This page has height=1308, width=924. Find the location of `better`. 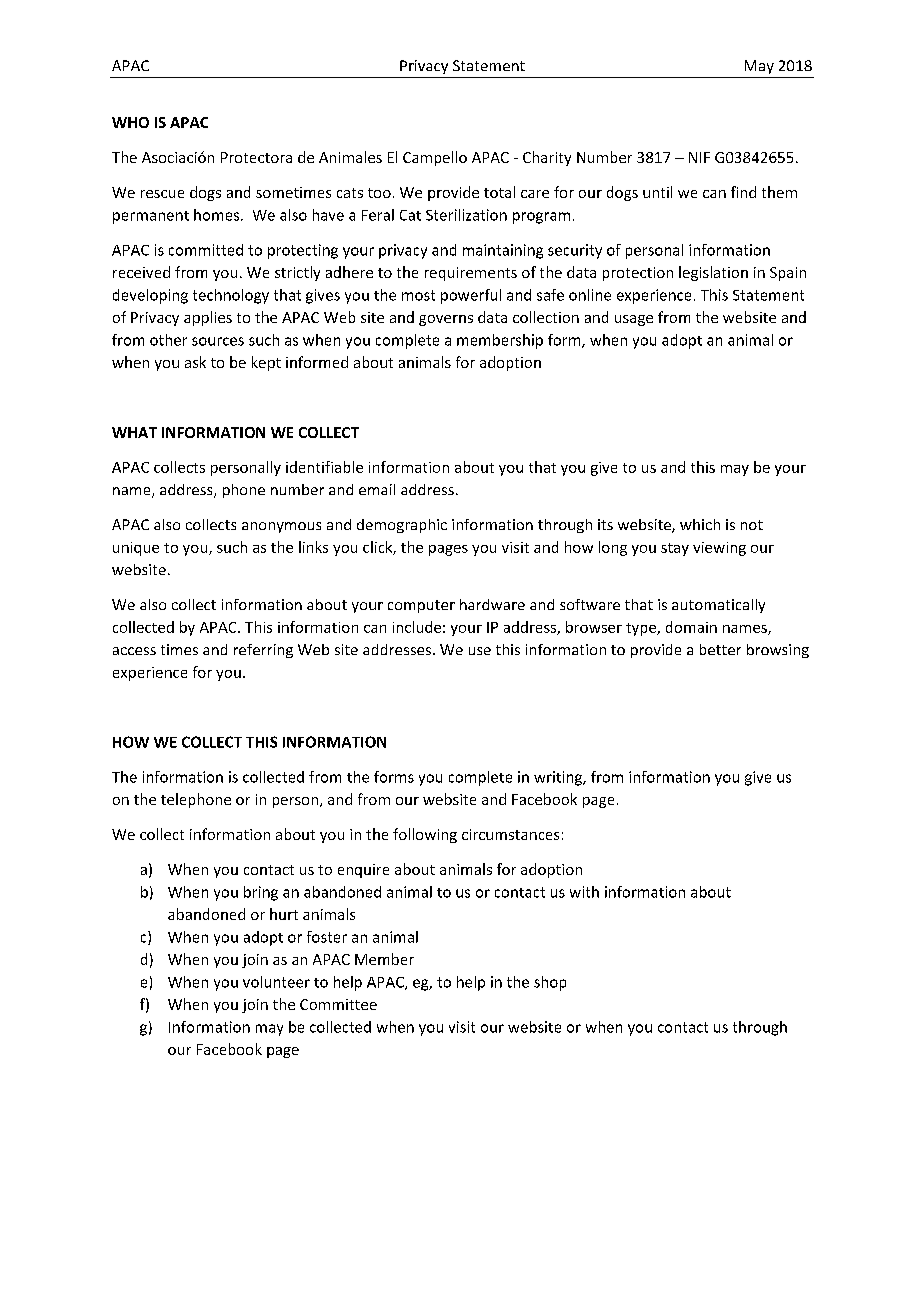

better is located at coordinates (720, 649).
